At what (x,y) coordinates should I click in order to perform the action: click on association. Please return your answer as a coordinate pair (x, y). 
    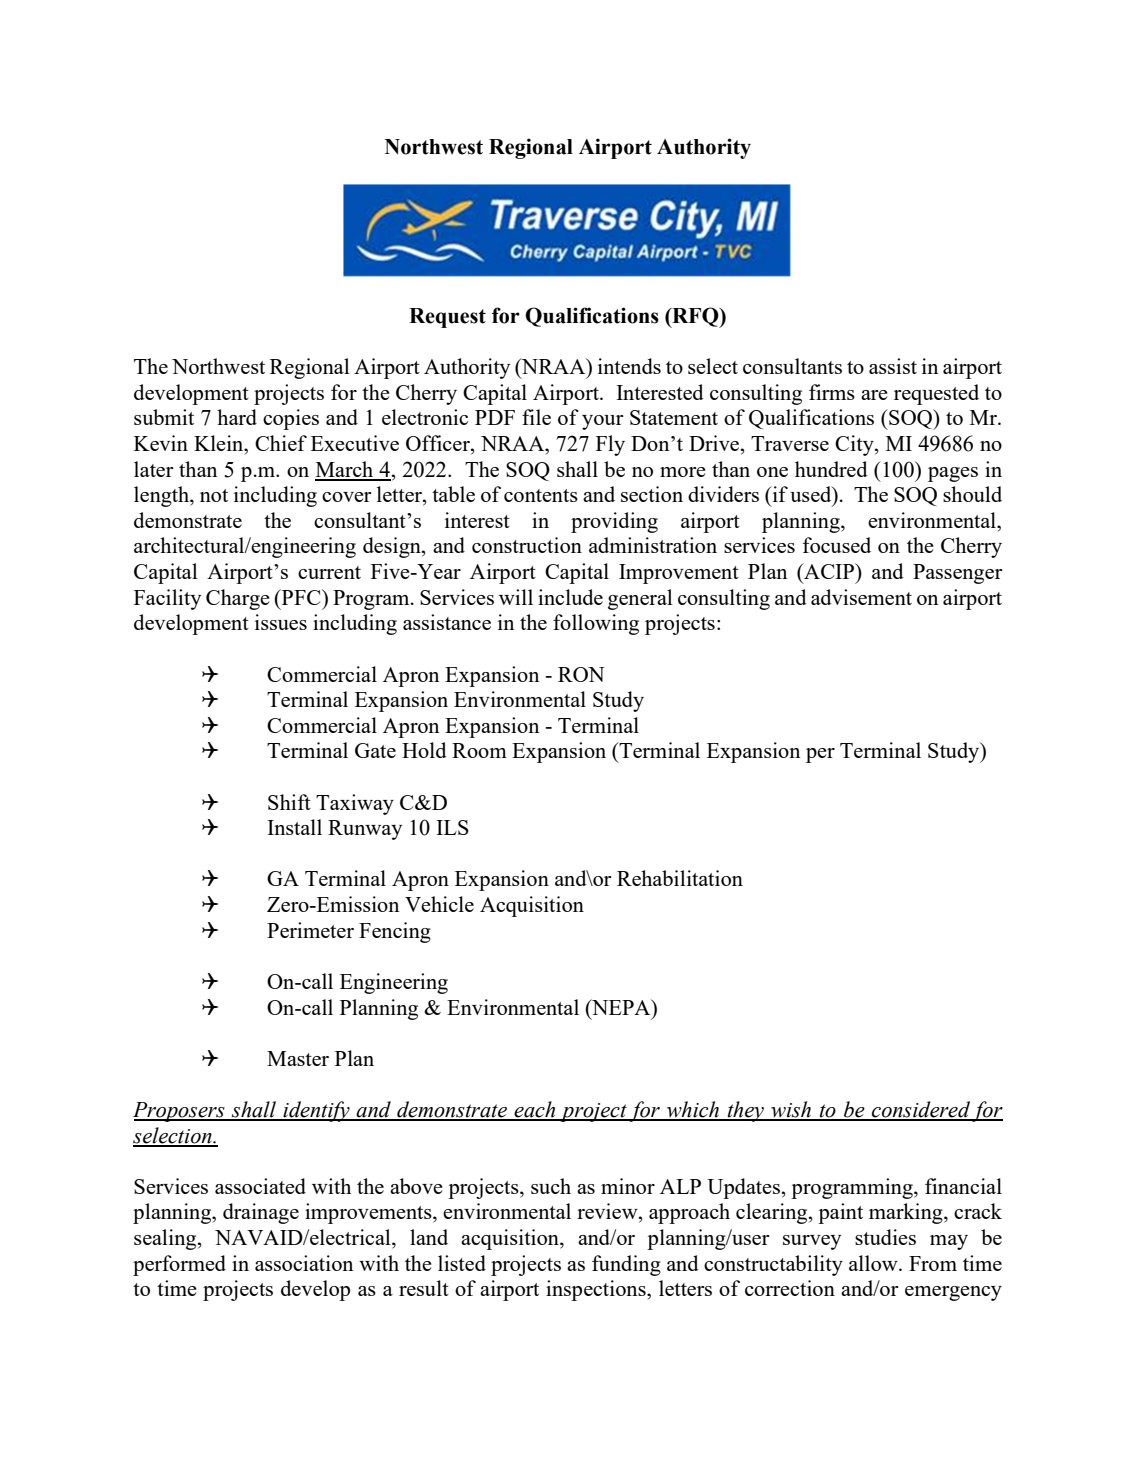
    Looking at the image, I should click on (304, 1263).
